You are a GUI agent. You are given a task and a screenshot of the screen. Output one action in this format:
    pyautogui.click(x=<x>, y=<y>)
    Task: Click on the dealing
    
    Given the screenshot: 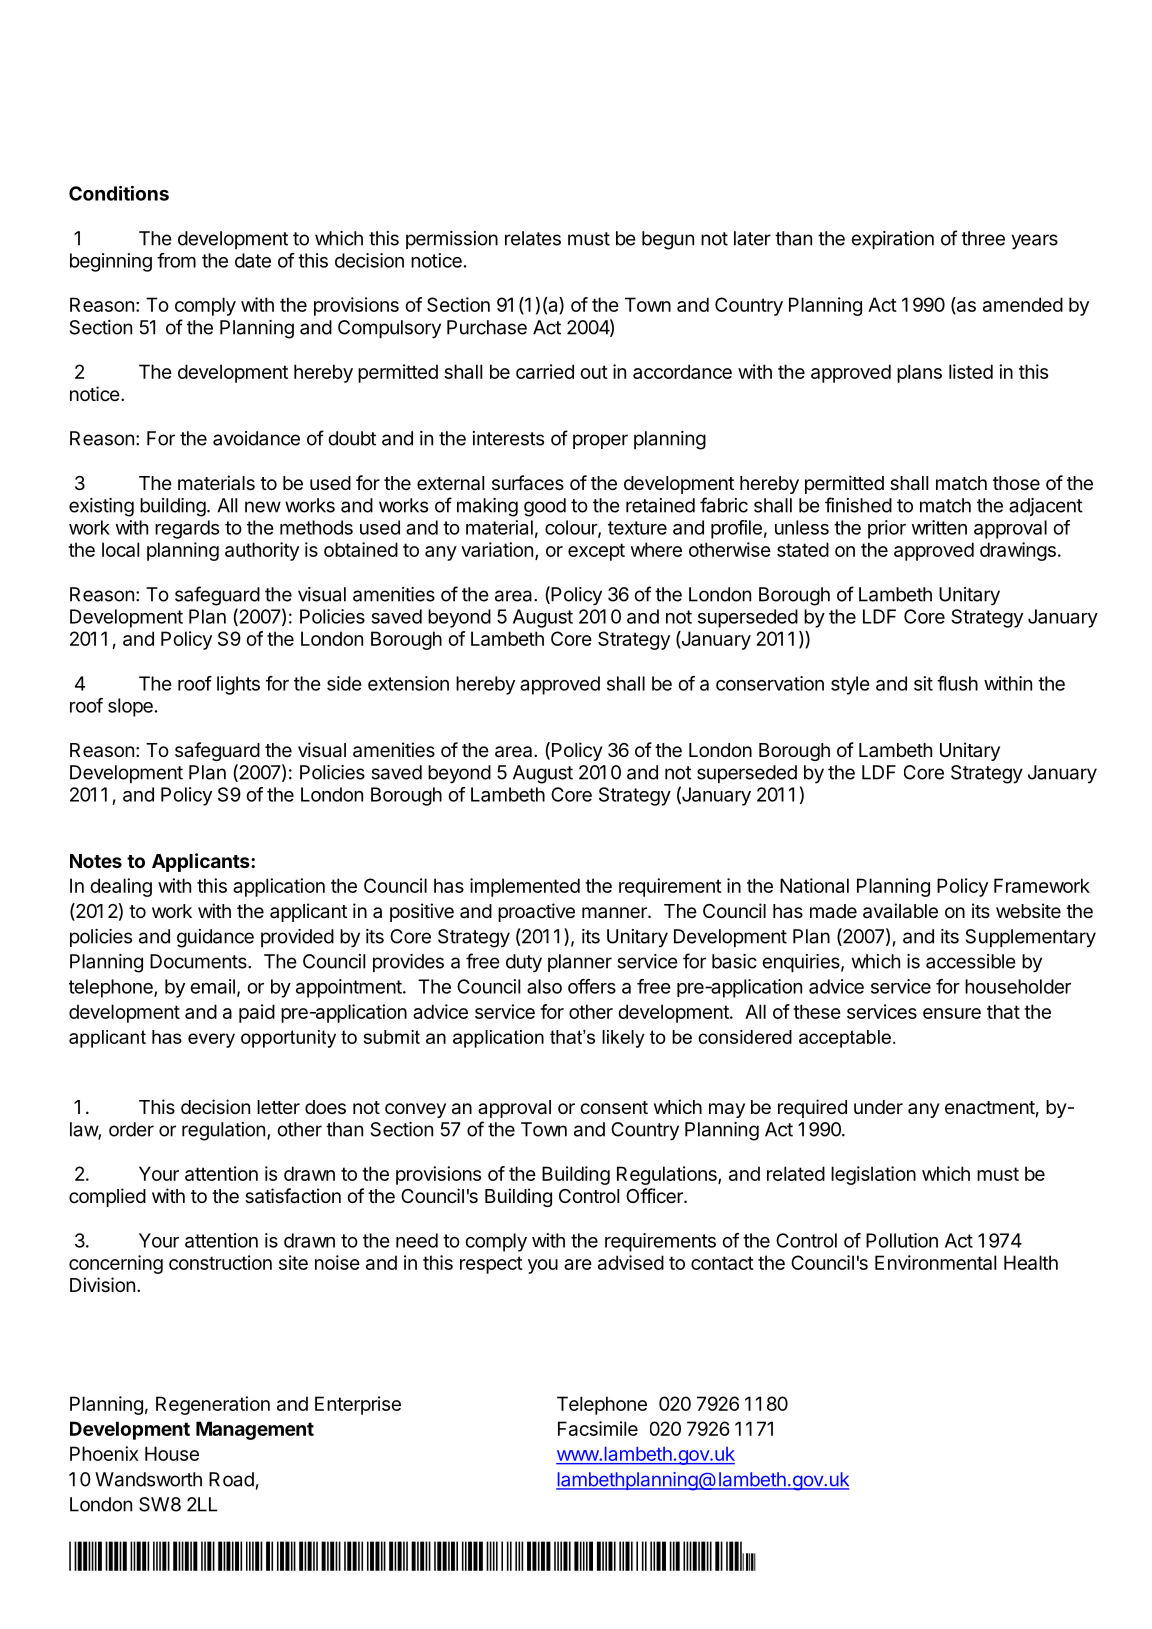 What is the action you would take?
    pyautogui.click(x=121, y=887)
